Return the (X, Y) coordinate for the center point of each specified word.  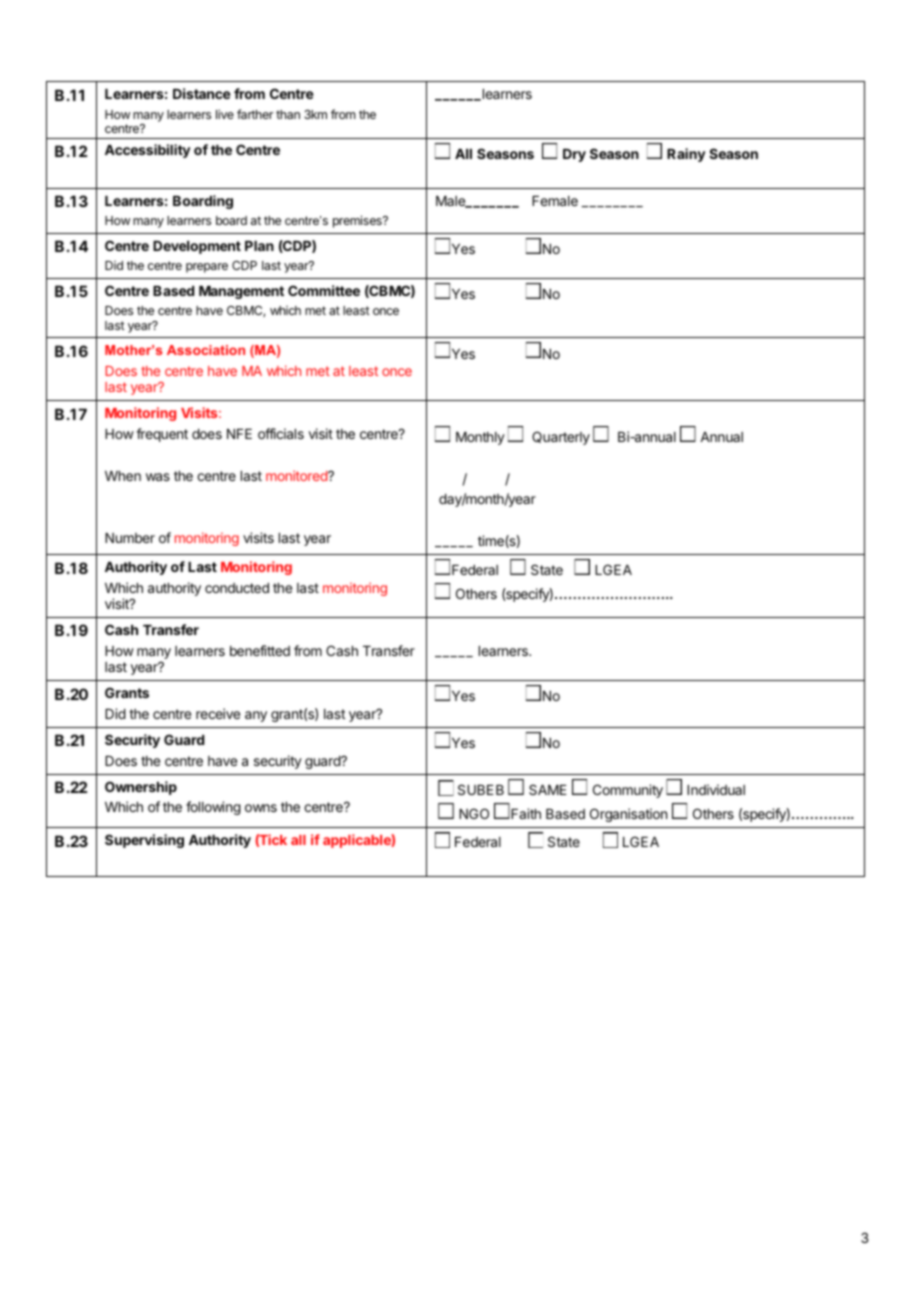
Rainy (686, 155)
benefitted (260, 650)
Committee (324, 290)
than (288, 114)
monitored (297, 475)
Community (628, 791)
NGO (474, 813)
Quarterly (561, 438)
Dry (574, 155)
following (213, 808)
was (158, 477)
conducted (237, 588)
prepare (207, 268)
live (225, 114)
